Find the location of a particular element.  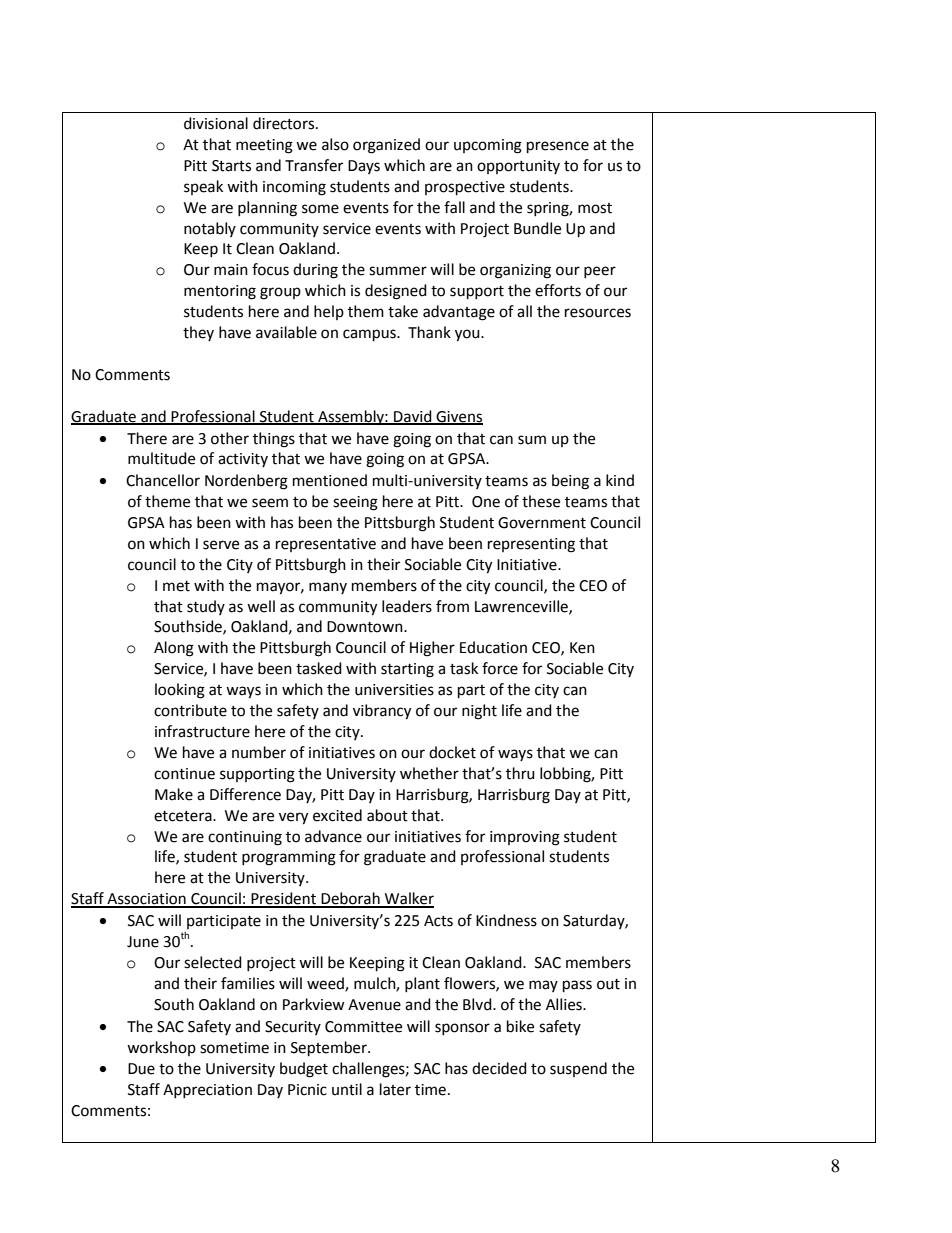

Committee is located at coordinates (363, 1027).
